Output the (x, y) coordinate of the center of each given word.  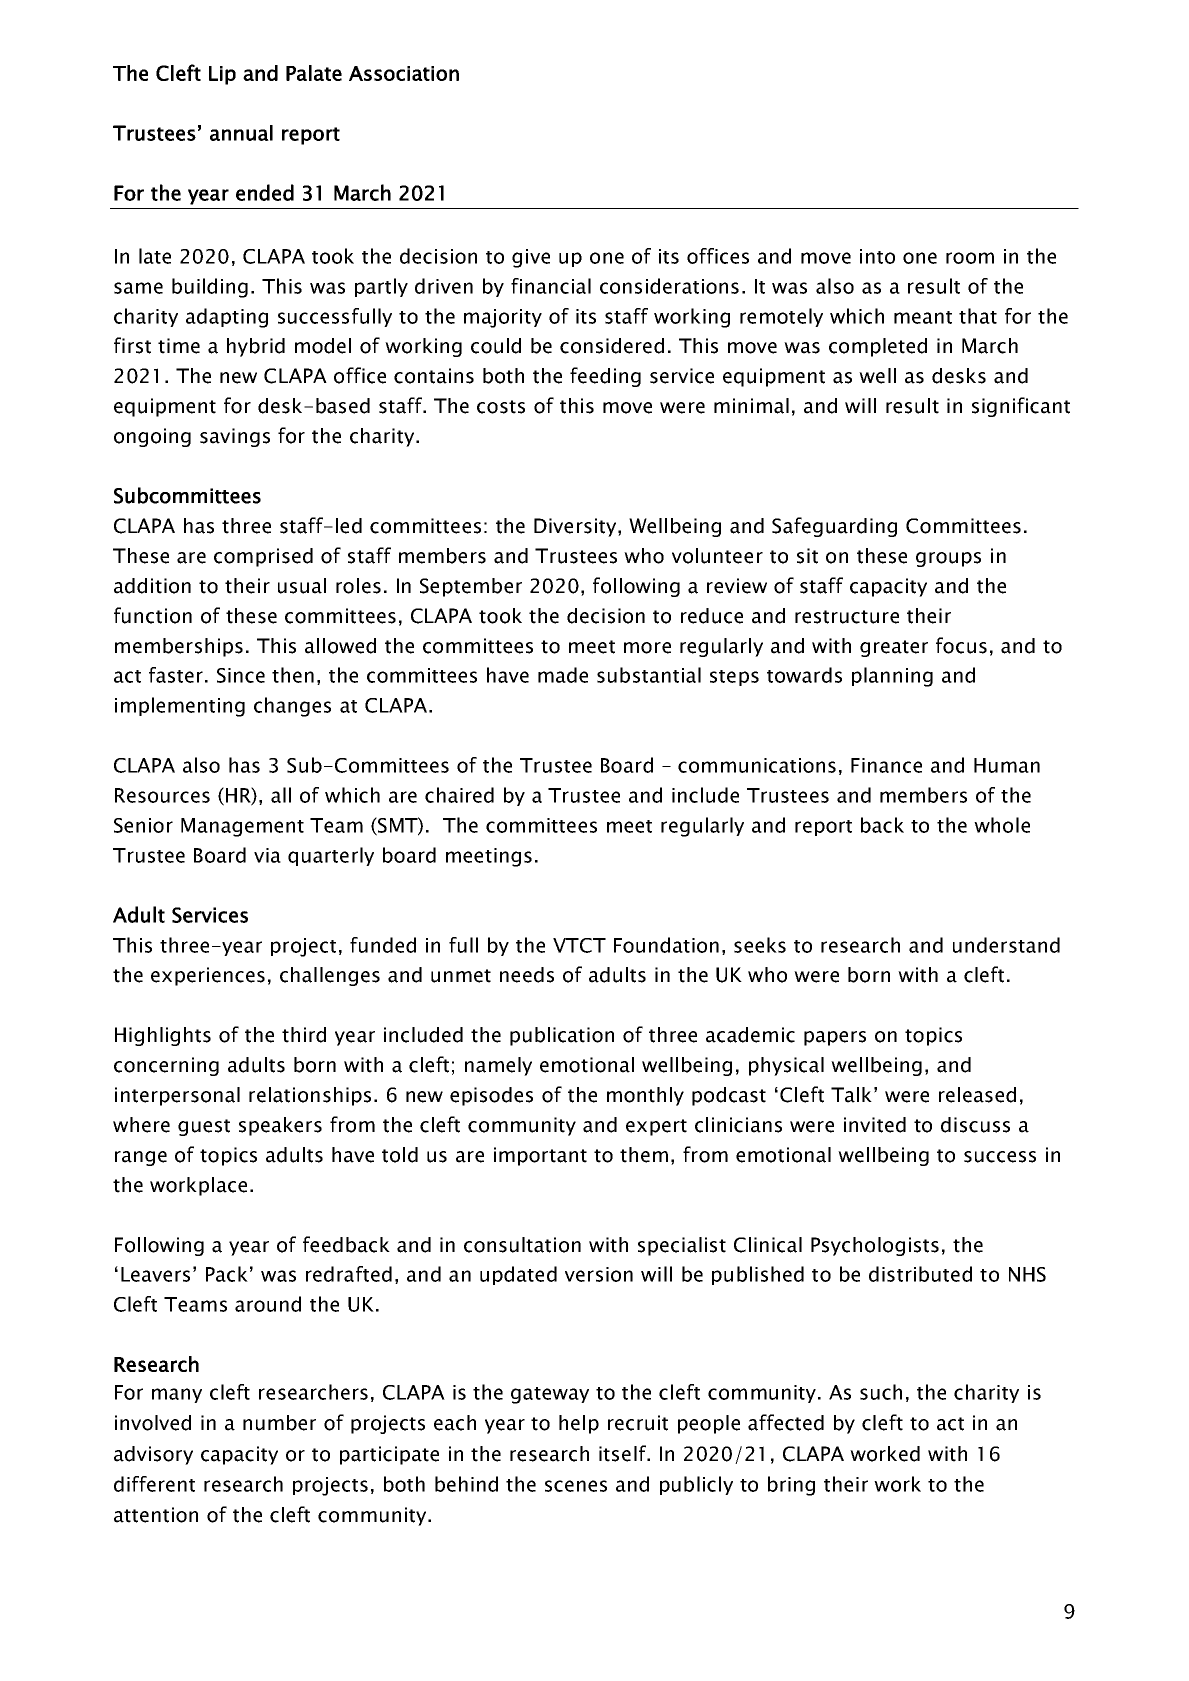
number (279, 1423)
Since (241, 675)
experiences (208, 976)
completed (878, 347)
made (563, 675)
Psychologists (875, 1246)
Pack (227, 1274)
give (531, 258)
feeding (605, 377)
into (877, 256)
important (540, 1156)
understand (1006, 945)
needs (527, 975)
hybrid (256, 347)
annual (241, 133)
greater (894, 648)
